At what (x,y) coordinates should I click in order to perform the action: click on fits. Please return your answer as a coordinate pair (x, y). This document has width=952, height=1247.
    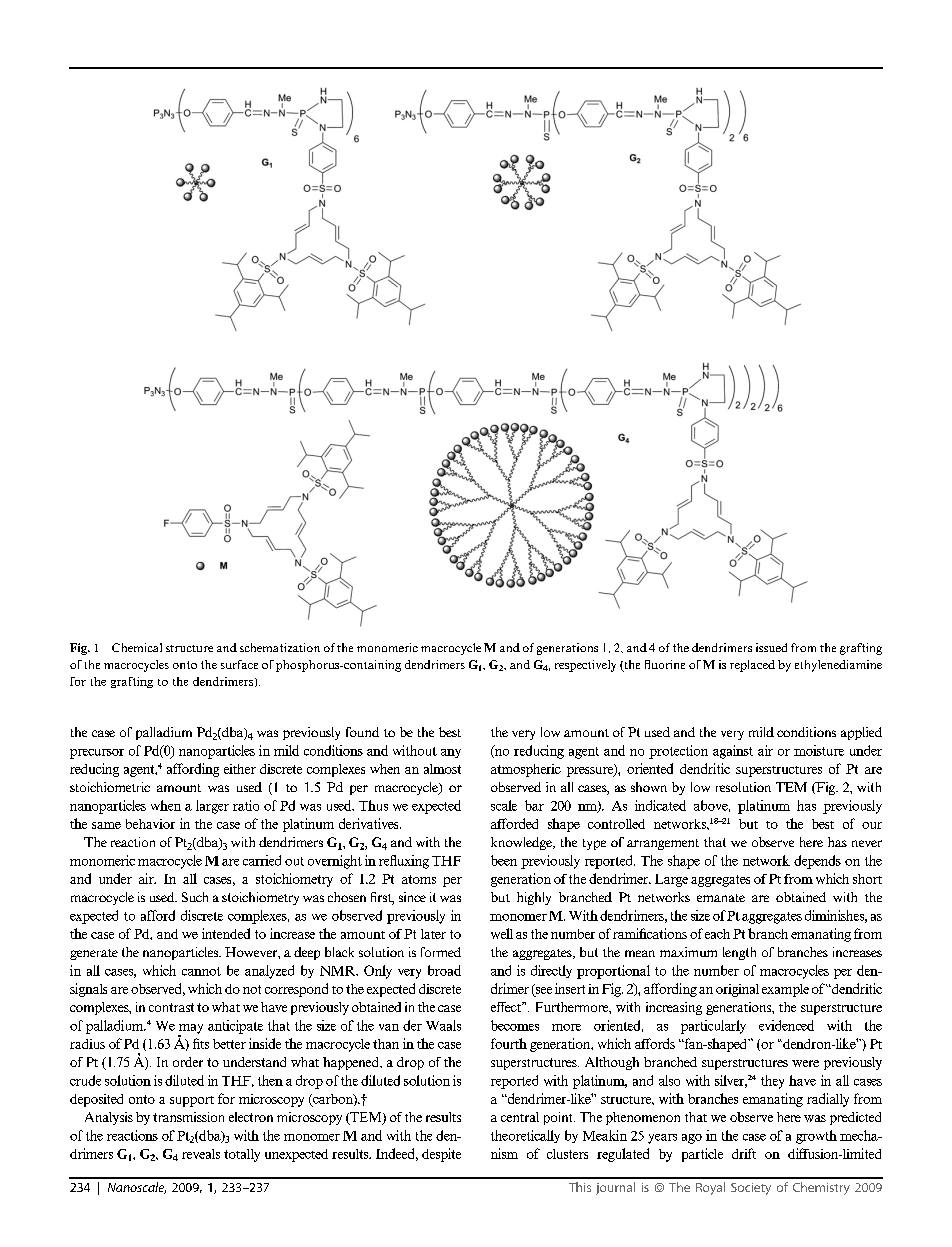
    Looking at the image, I should click on (201, 1043).
